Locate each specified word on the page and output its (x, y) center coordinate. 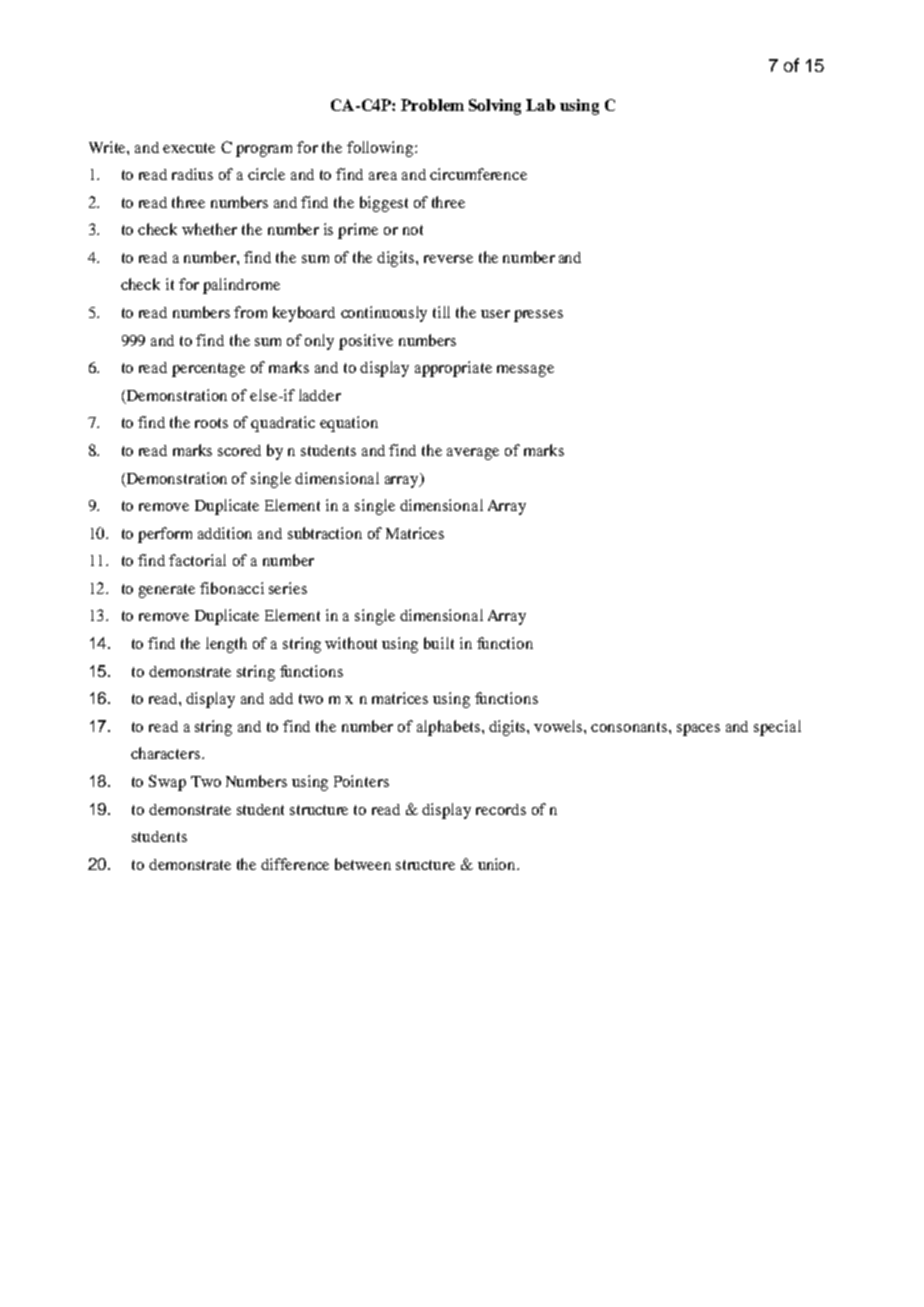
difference (295, 864)
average (473, 454)
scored (239, 450)
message (525, 371)
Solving (495, 107)
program (264, 151)
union (498, 864)
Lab (540, 105)
